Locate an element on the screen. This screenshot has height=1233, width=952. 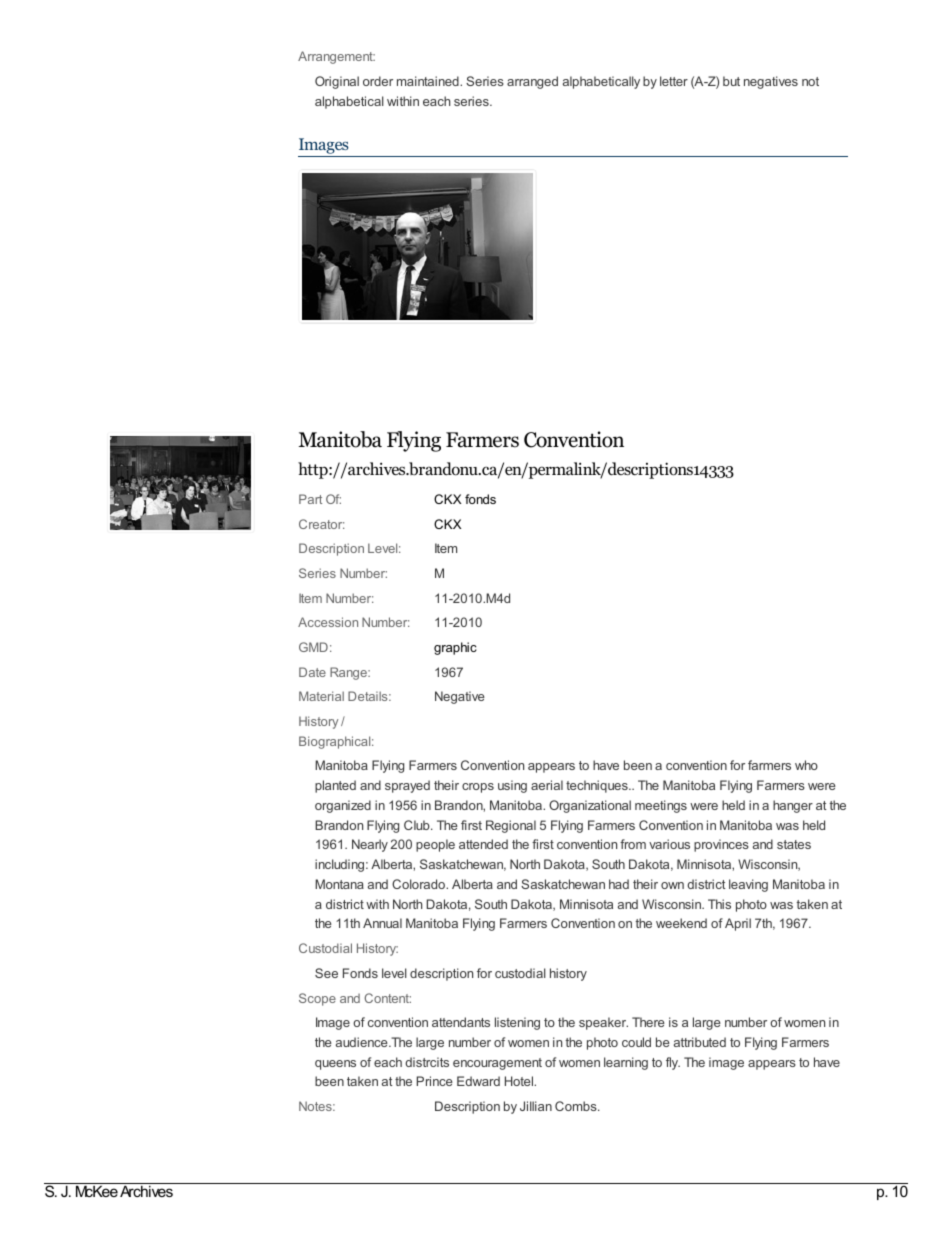
Creator is located at coordinates (321, 524).
